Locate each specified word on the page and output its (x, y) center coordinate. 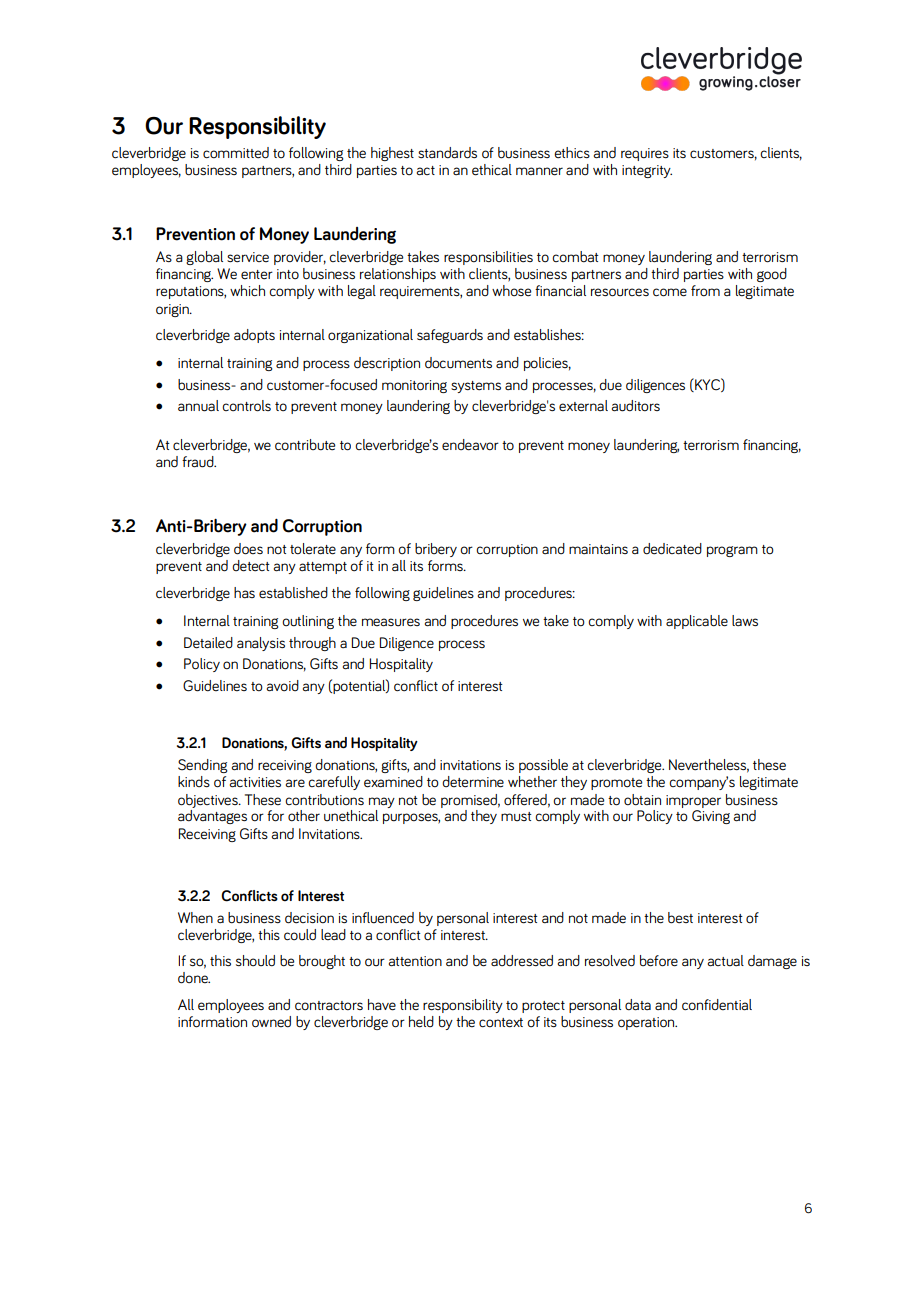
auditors (636, 406)
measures (391, 622)
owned (271, 1022)
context (501, 1023)
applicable (697, 622)
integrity (647, 171)
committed (236, 153)
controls (246, 406)
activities (255, 782)
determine (473, 782)
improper (693, 801)
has (244, 592)
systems (476, 387)
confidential (717, 1005)
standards (447, 153)
